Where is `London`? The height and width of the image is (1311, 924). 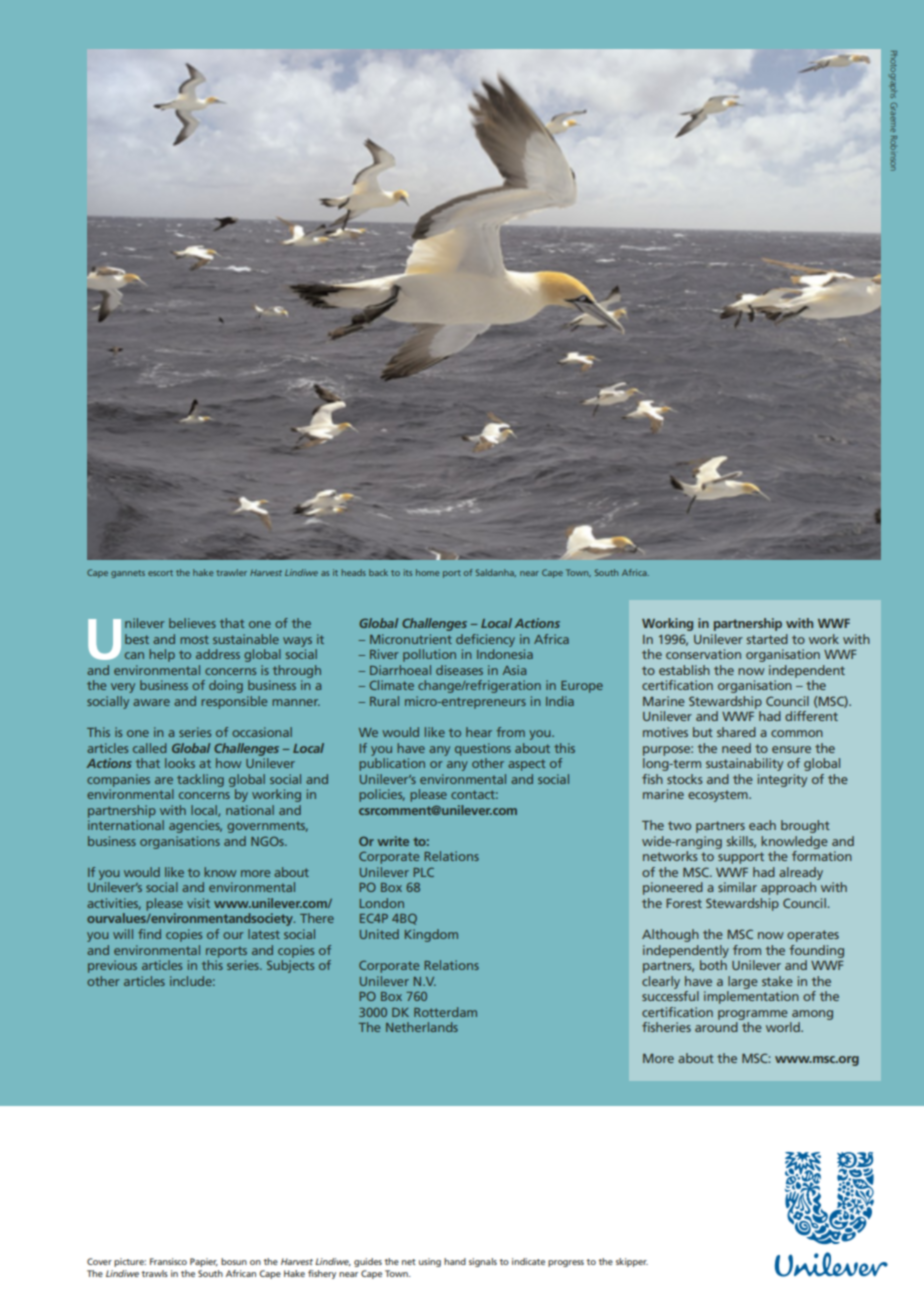
London is located at coordinates (382, 903).
